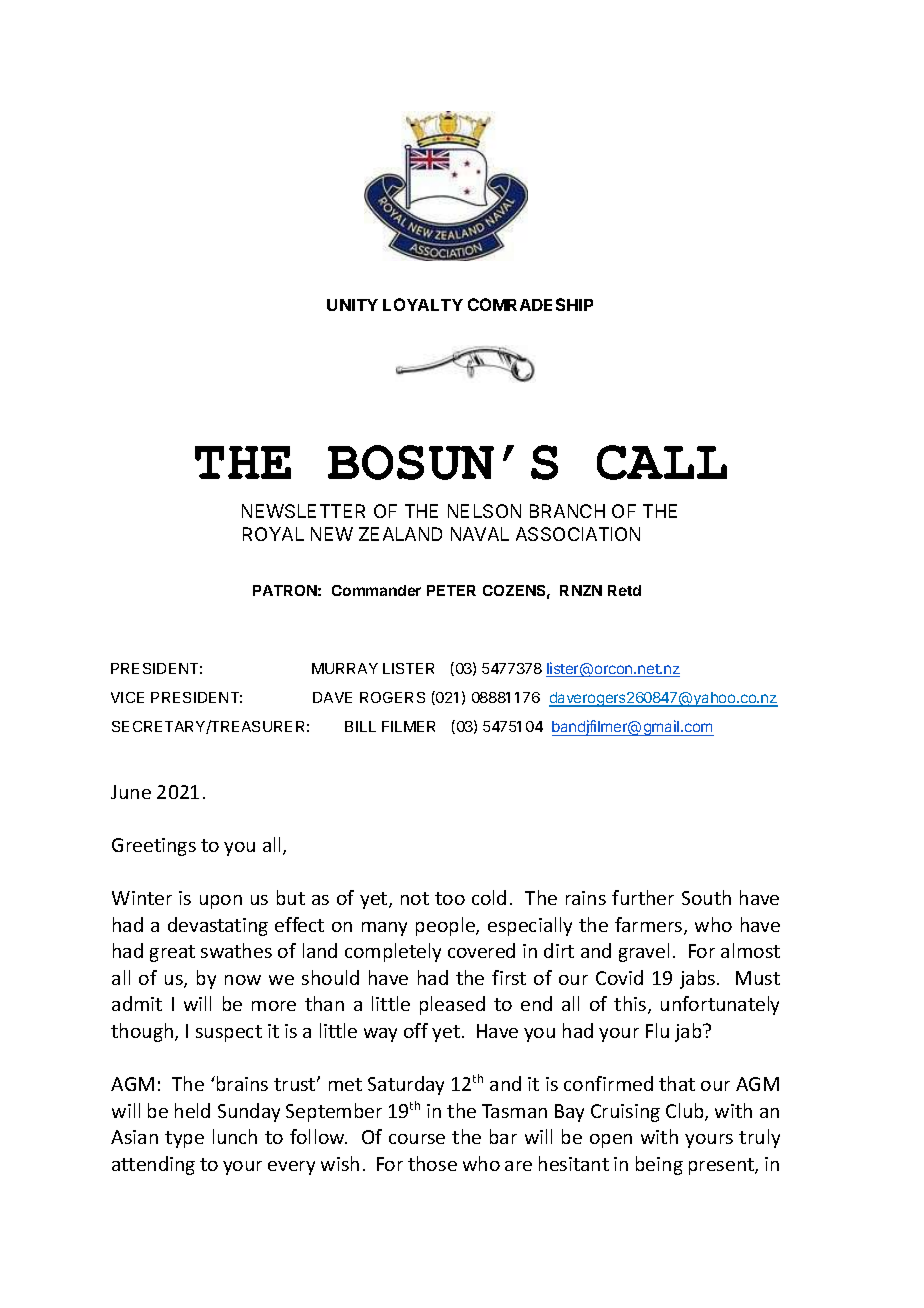  What do you see at coordinates (127, 697) in the page?
I see `VICE` at bounding box center [127, 697].
